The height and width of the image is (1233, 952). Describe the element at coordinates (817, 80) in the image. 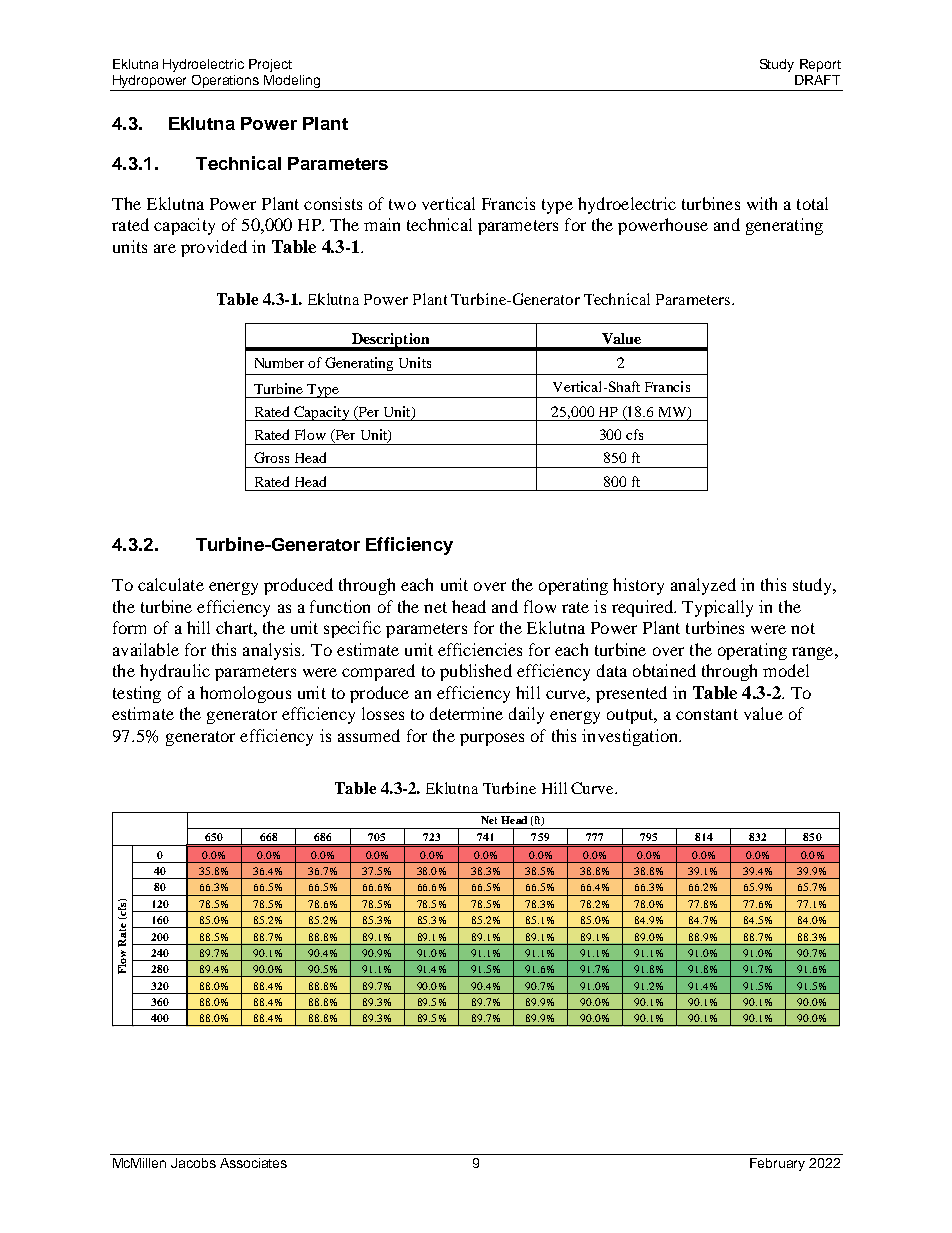

I see `DRAFT` at that location.
